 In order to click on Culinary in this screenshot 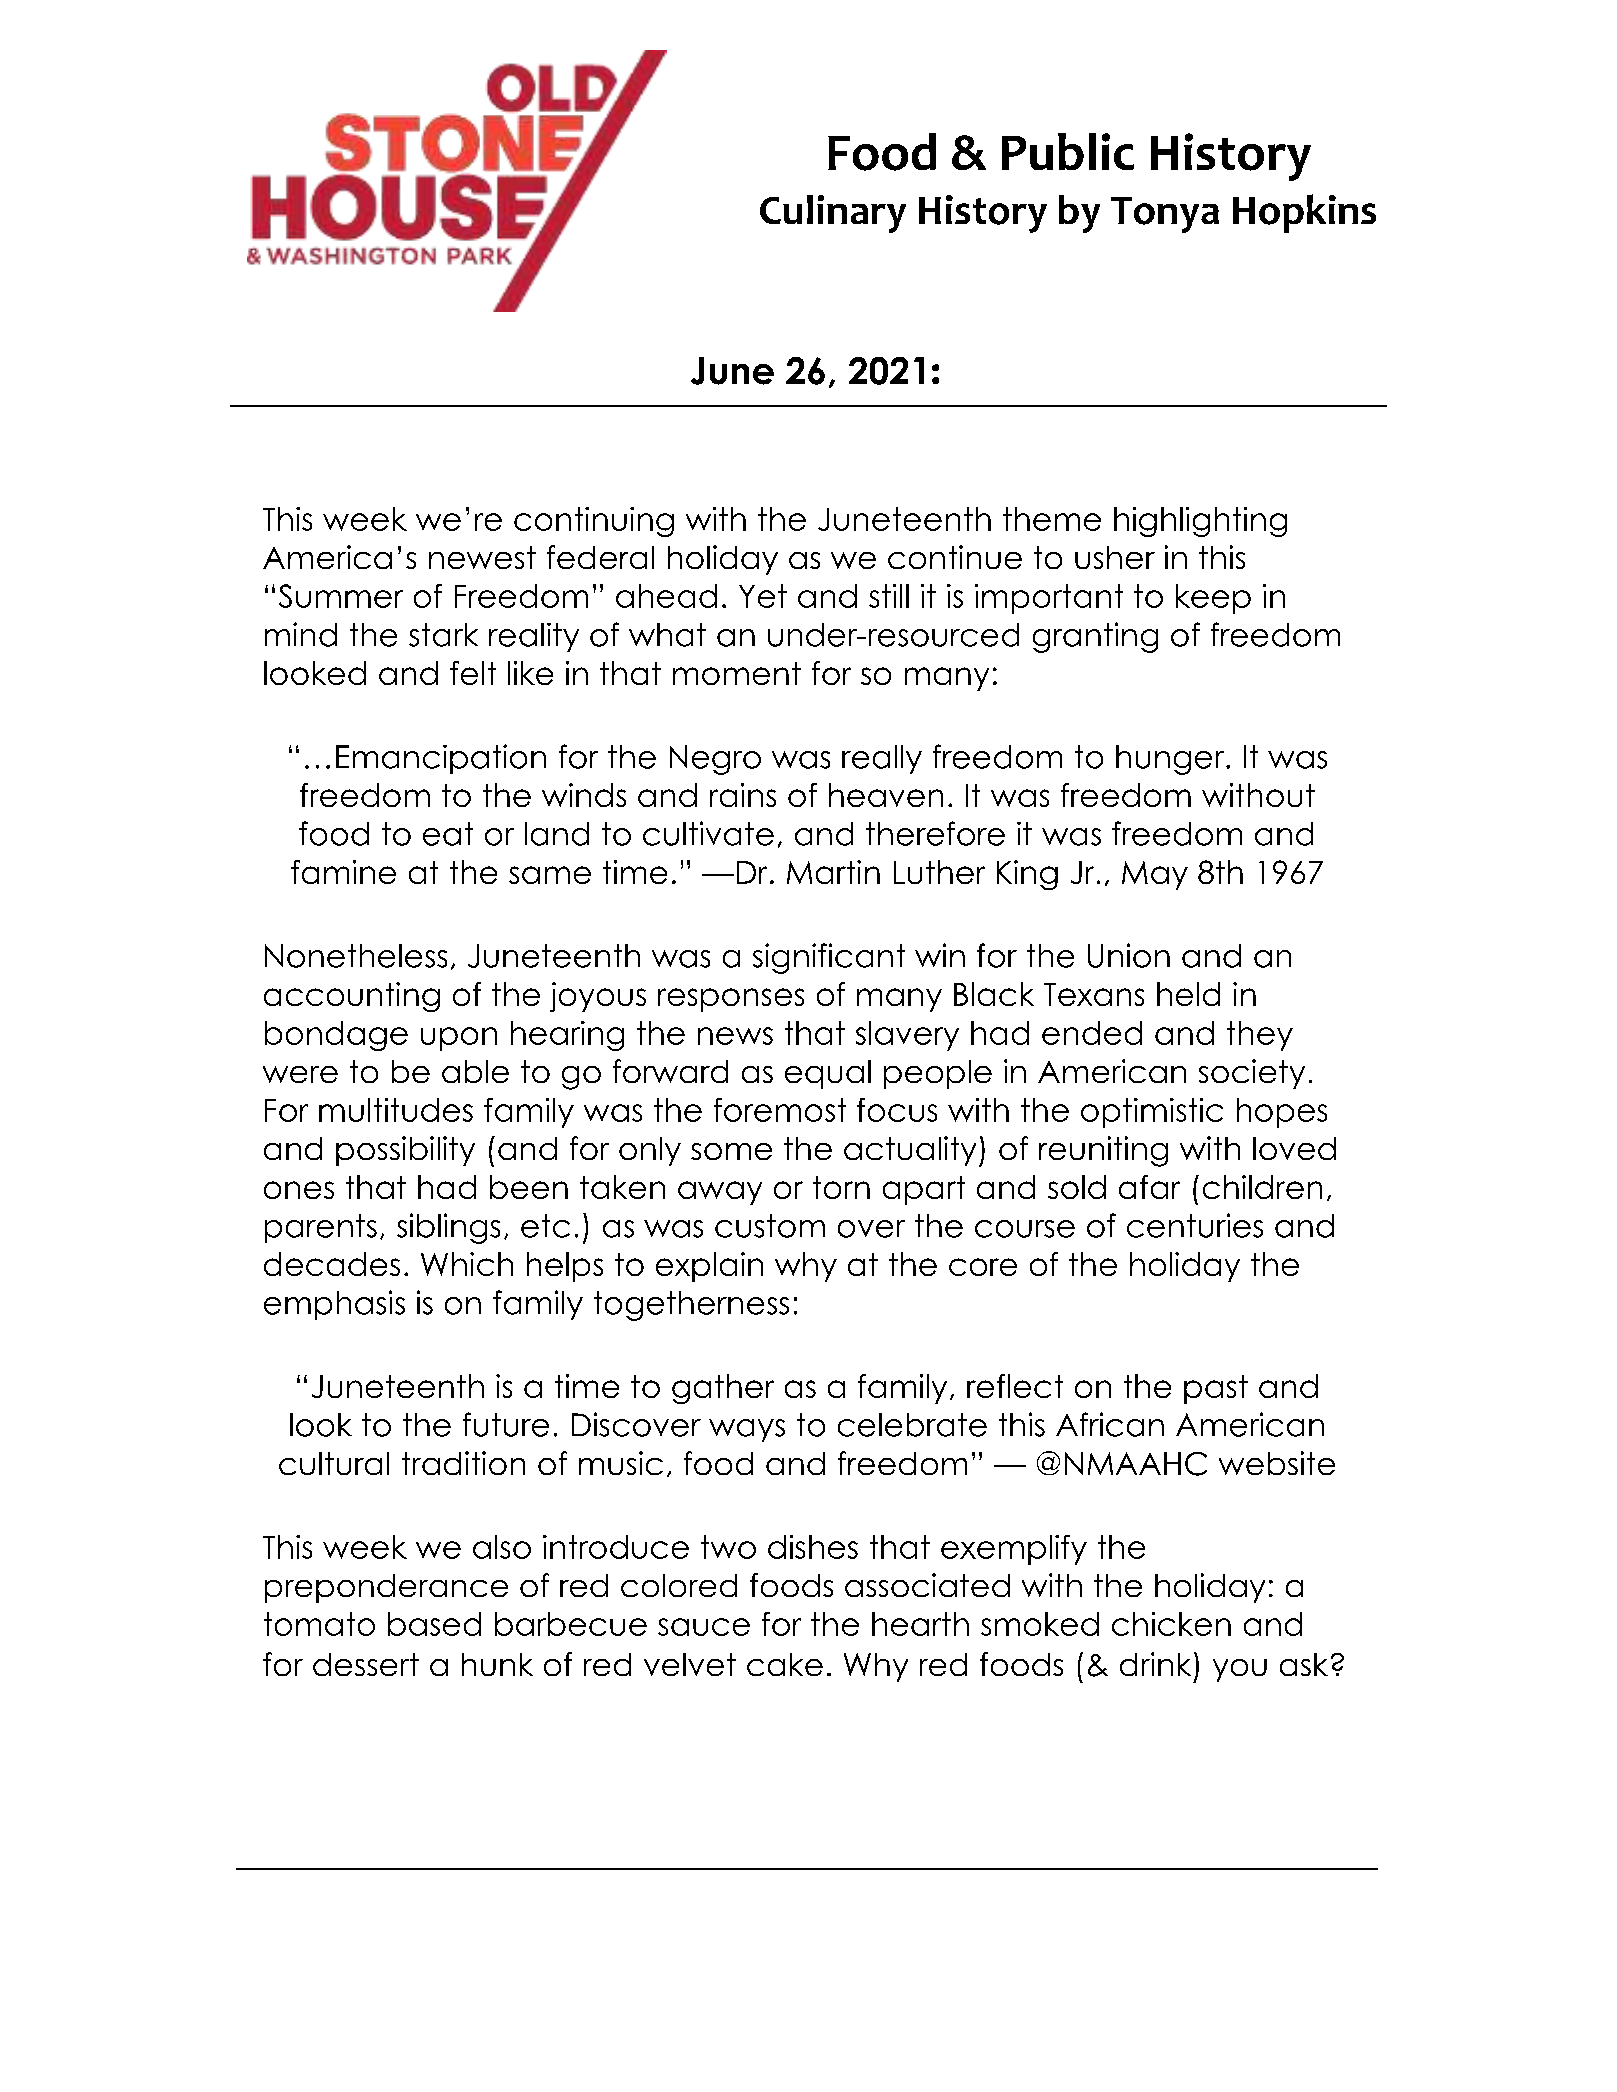, I will do `click(833, 214)`.
